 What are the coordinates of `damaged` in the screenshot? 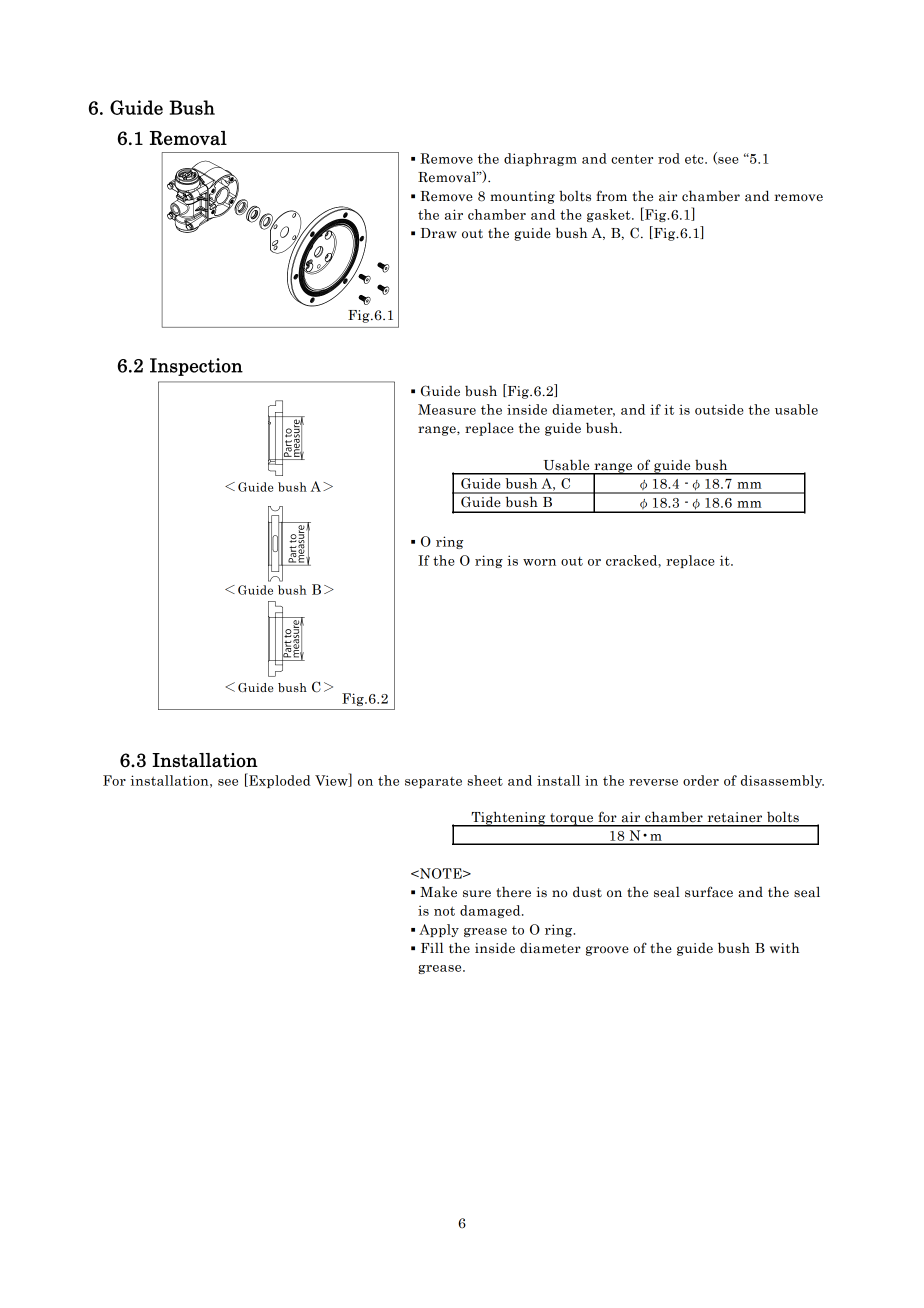 It's located at (491, 911).
